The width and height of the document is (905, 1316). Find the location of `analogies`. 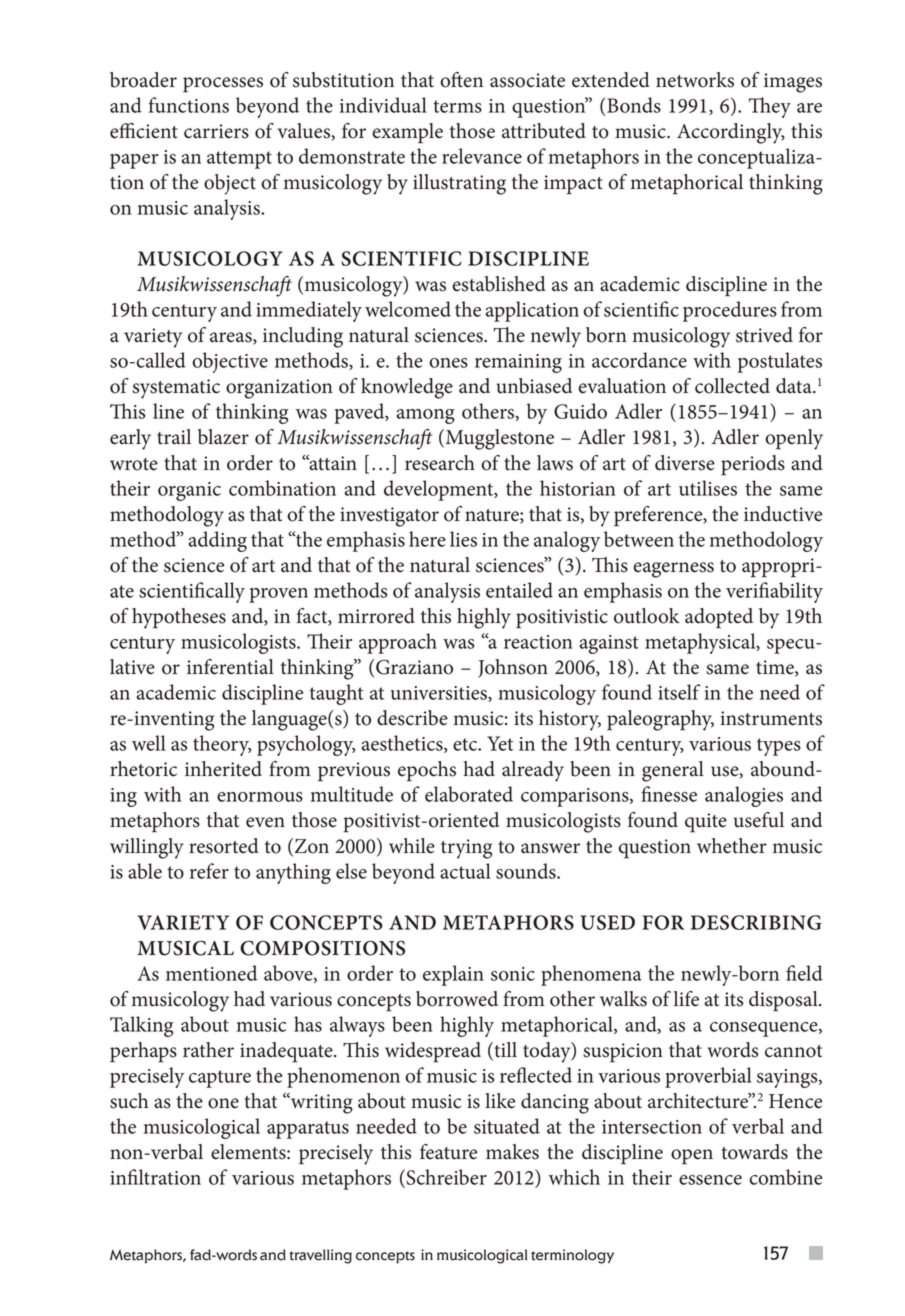

analogies is located at coordinates (744, 796).
